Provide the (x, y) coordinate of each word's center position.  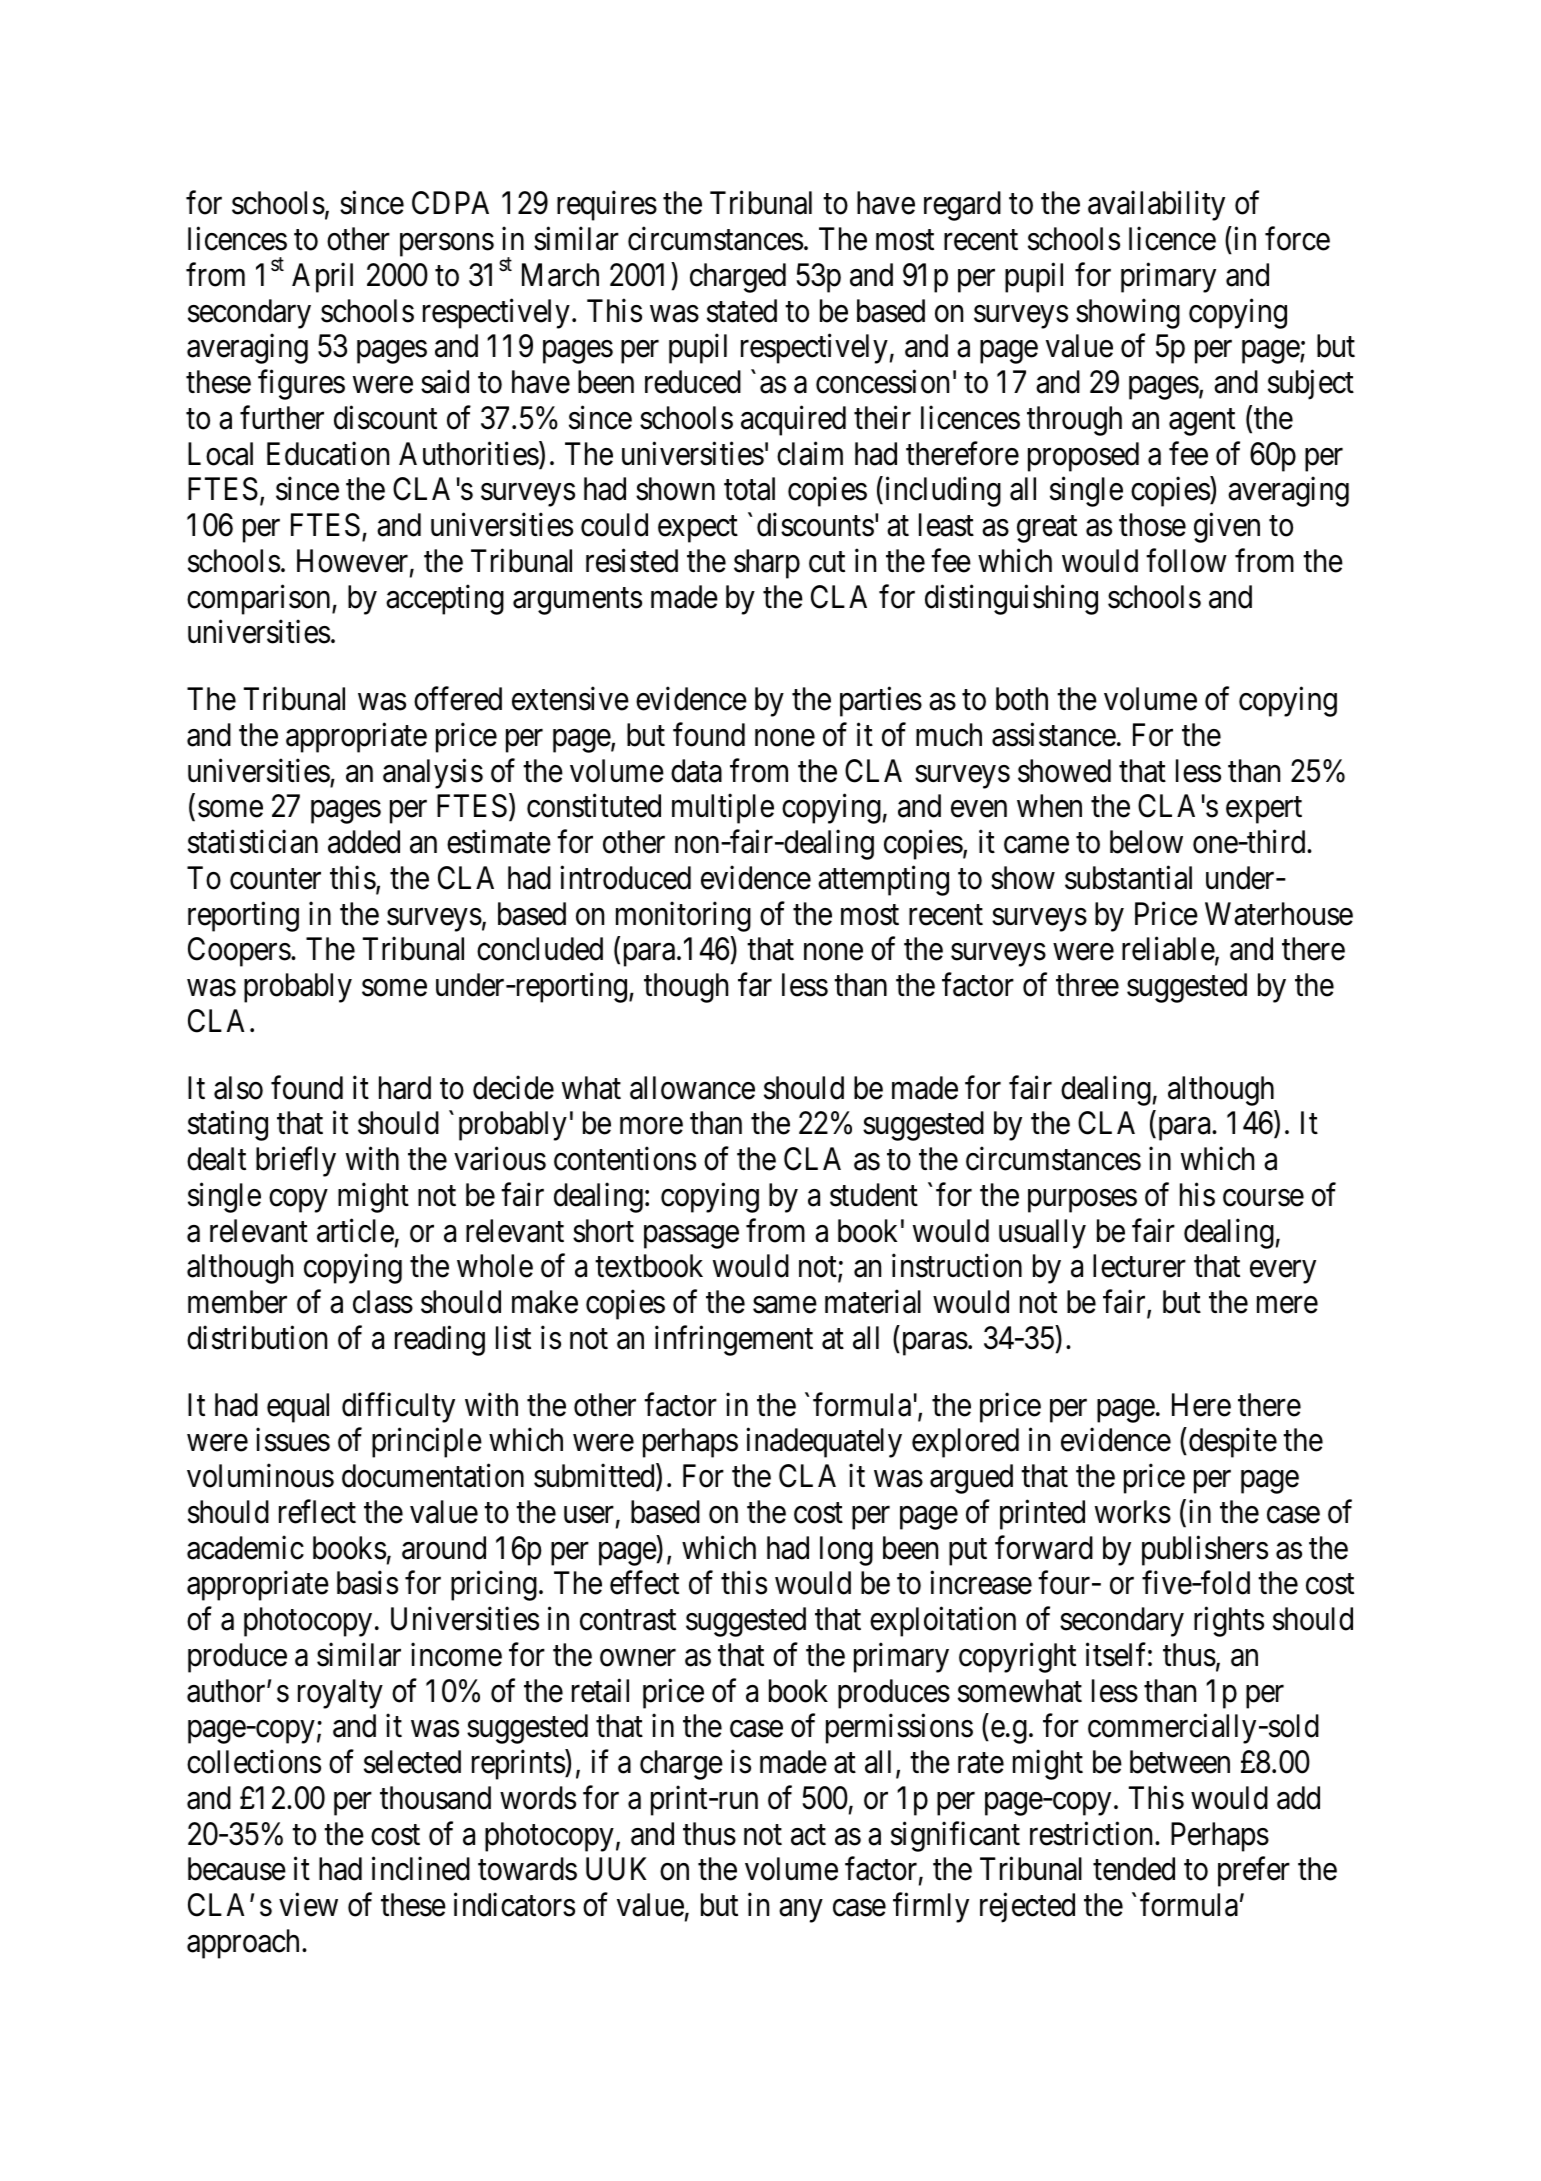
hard (405, 1088)
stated (742, 311)
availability (1156, 206)
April (322, 277)
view (308, 1905)
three (1087, 985)
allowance (692, 1088)
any (800, 1911)
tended (1134, 1869)
